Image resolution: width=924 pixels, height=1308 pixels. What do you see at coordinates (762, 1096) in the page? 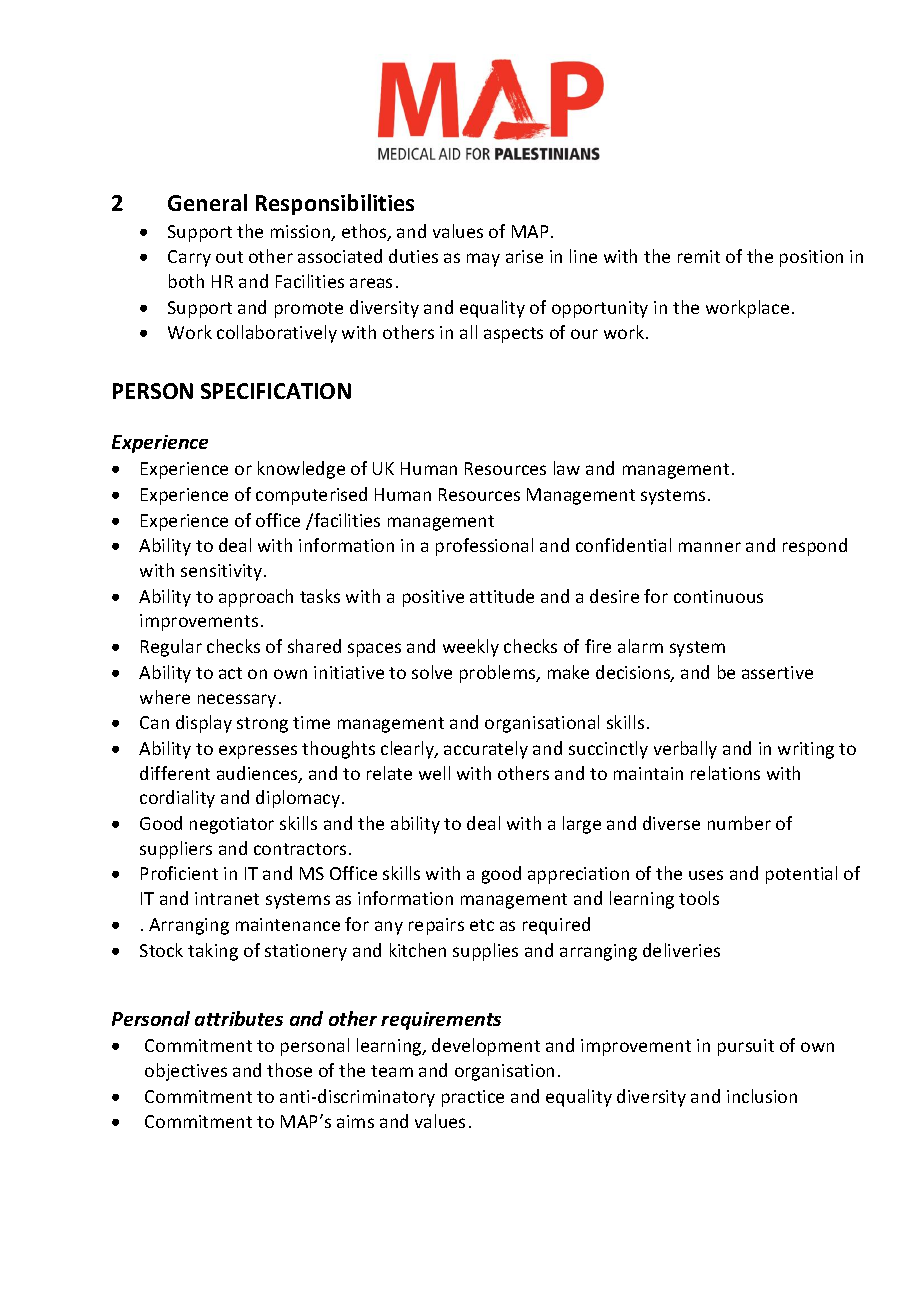
I see `inclusion` at bounding box center [762, 1096].
